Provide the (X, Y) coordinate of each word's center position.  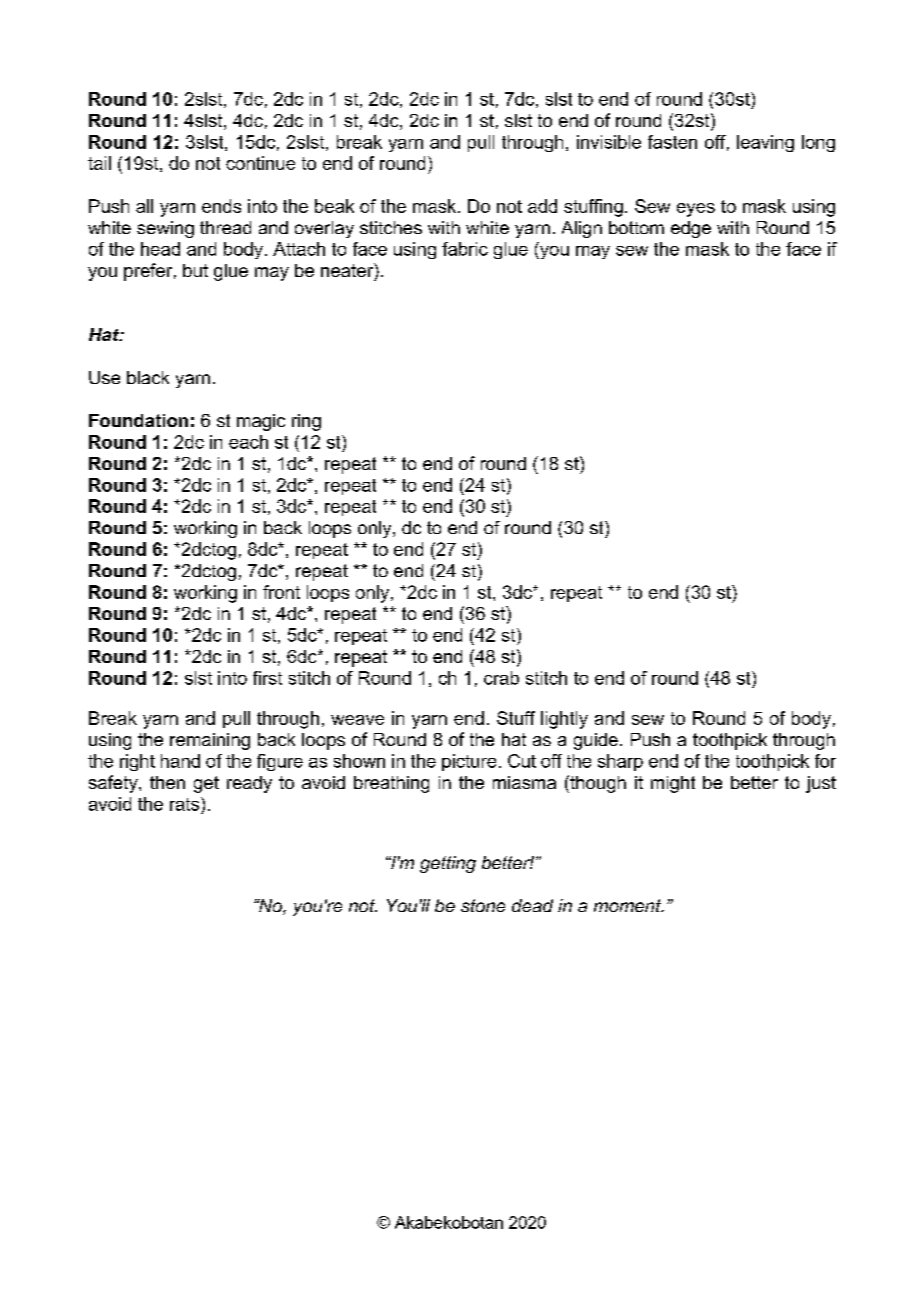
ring (306, 422)
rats (186, 804)
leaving (765, 143)
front (281, 592)
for (825, 761)
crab (501, 678)
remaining (210, 741)
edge (691, 229)
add (542, 206)
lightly (564, 720)
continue (260, 163)
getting (448, 864)
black (148, 377)
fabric (465, 249)
